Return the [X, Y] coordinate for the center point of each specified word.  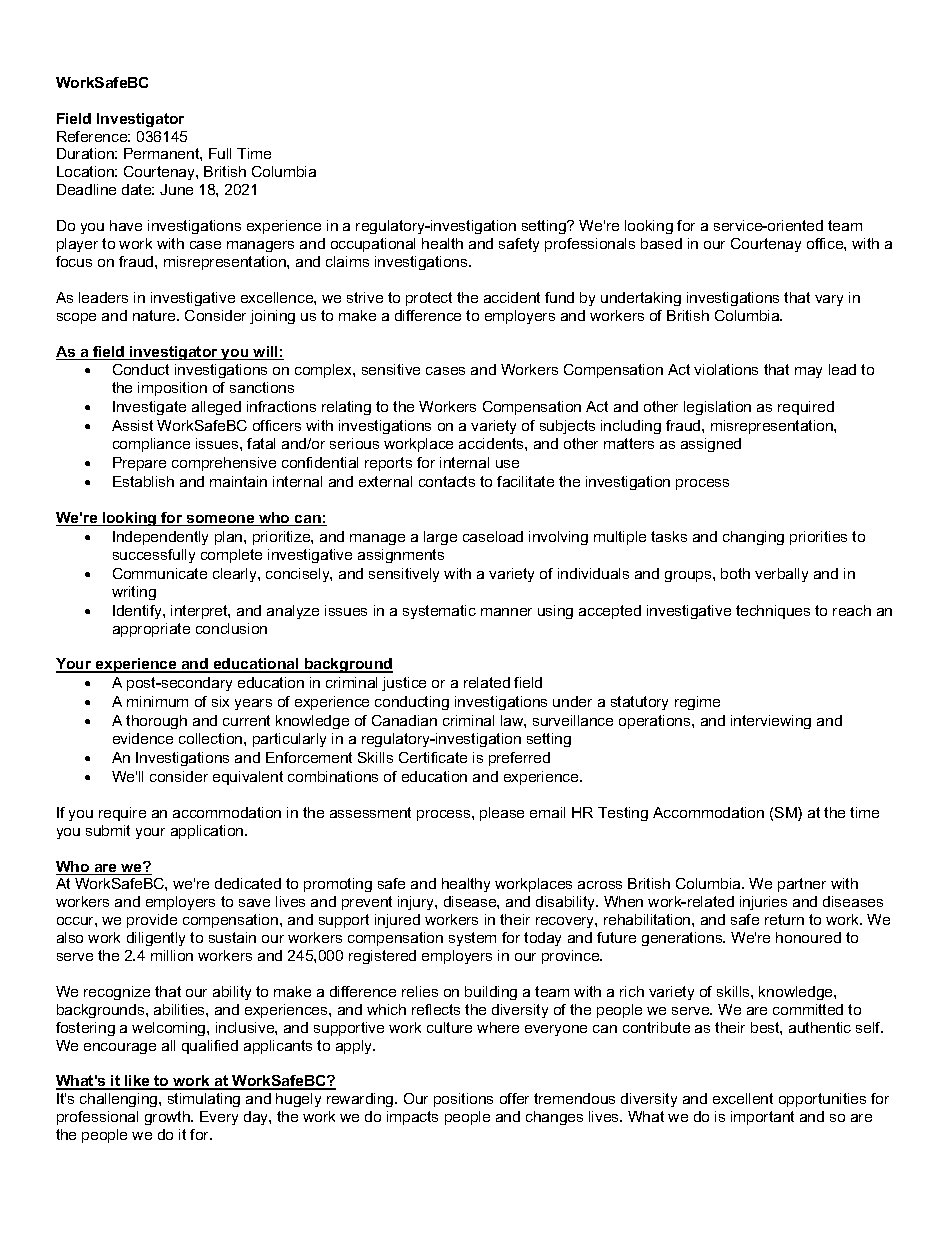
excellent [743, 1098]
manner [506, 612]
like [137, 1082]
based [661, 243]
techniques [773, 612]
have [126, 225]
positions [463, 1100]
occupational [373, 245]
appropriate [151, 630]
